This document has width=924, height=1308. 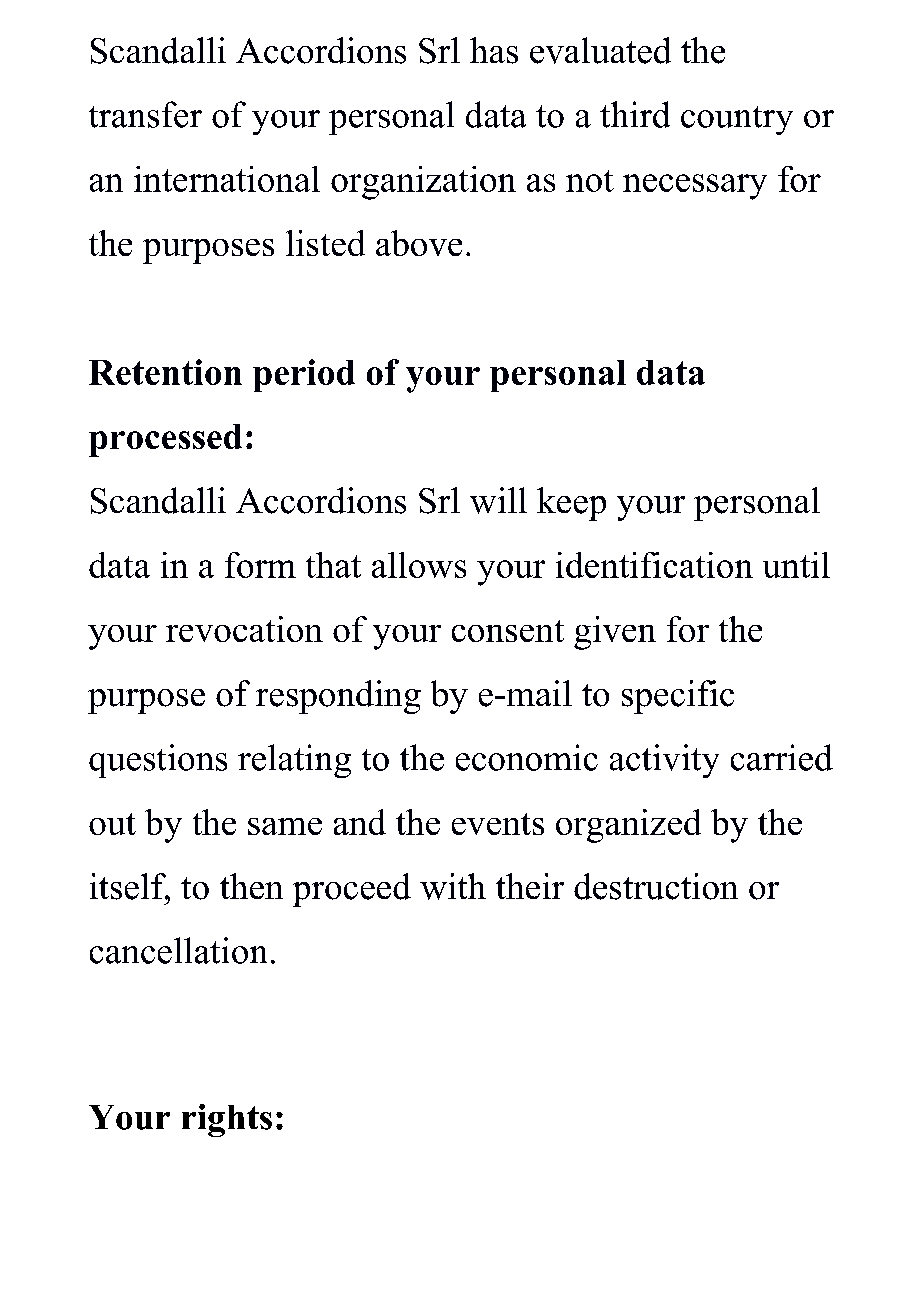 What do you see at coordinates (165, 440) in the document?
I see `processed` at bounding box center [165, 440].
